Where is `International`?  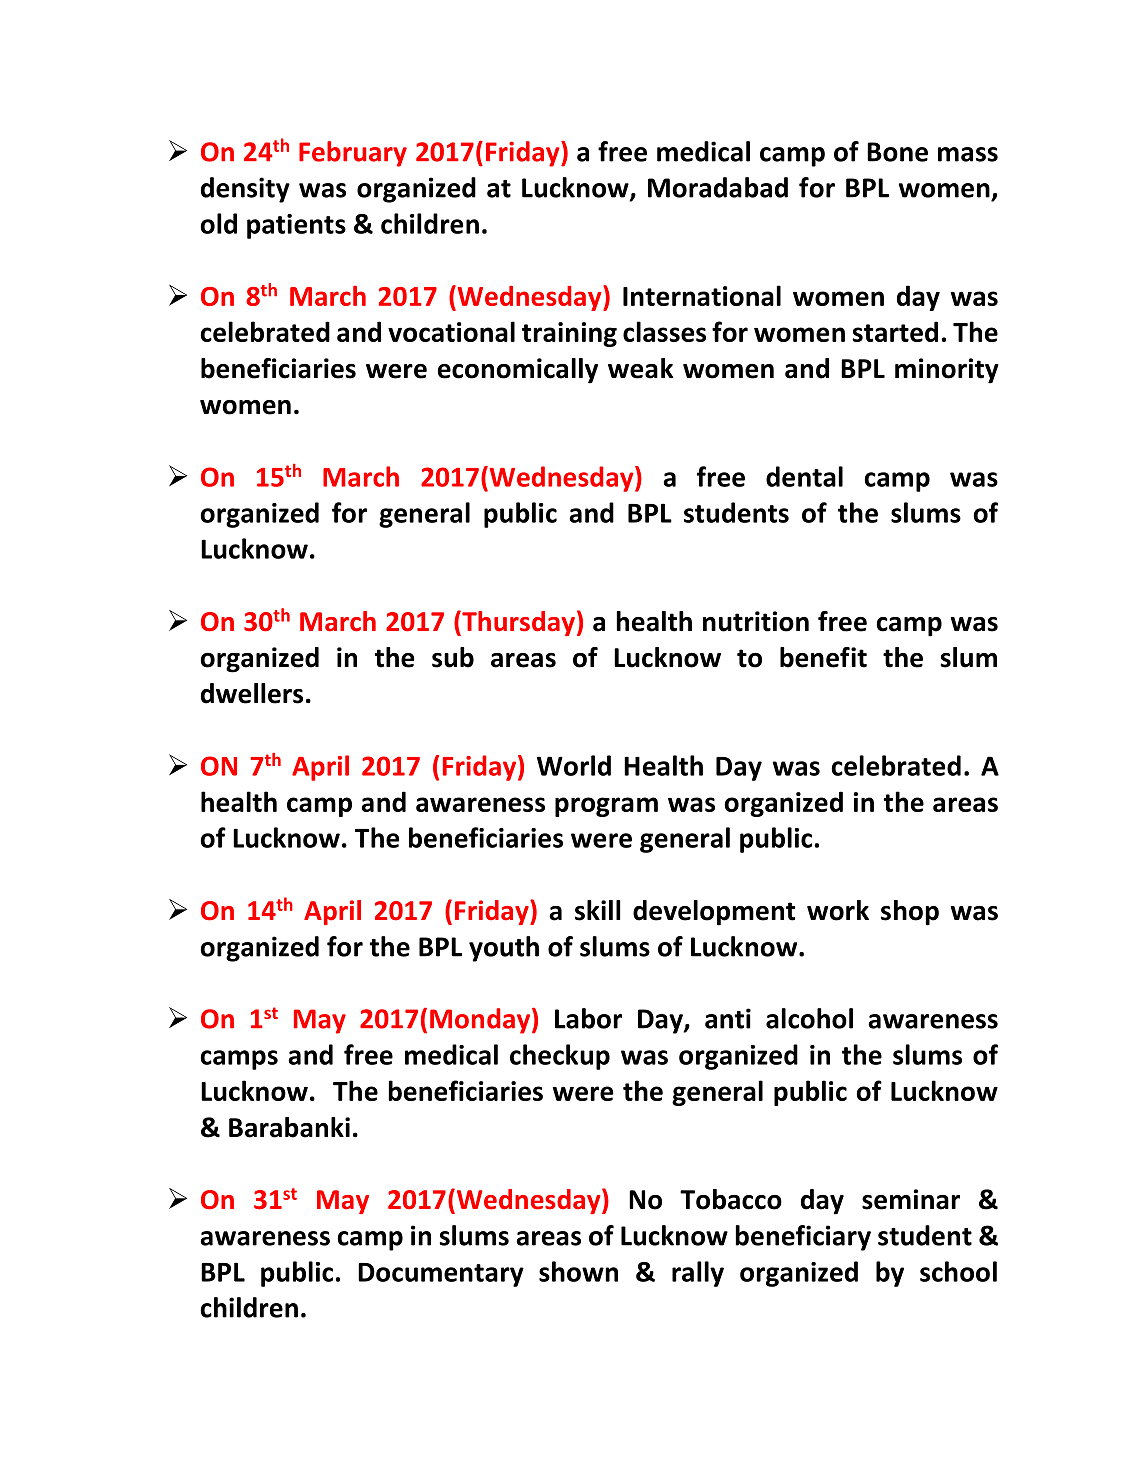 International is located at coordinates (702, 295).
